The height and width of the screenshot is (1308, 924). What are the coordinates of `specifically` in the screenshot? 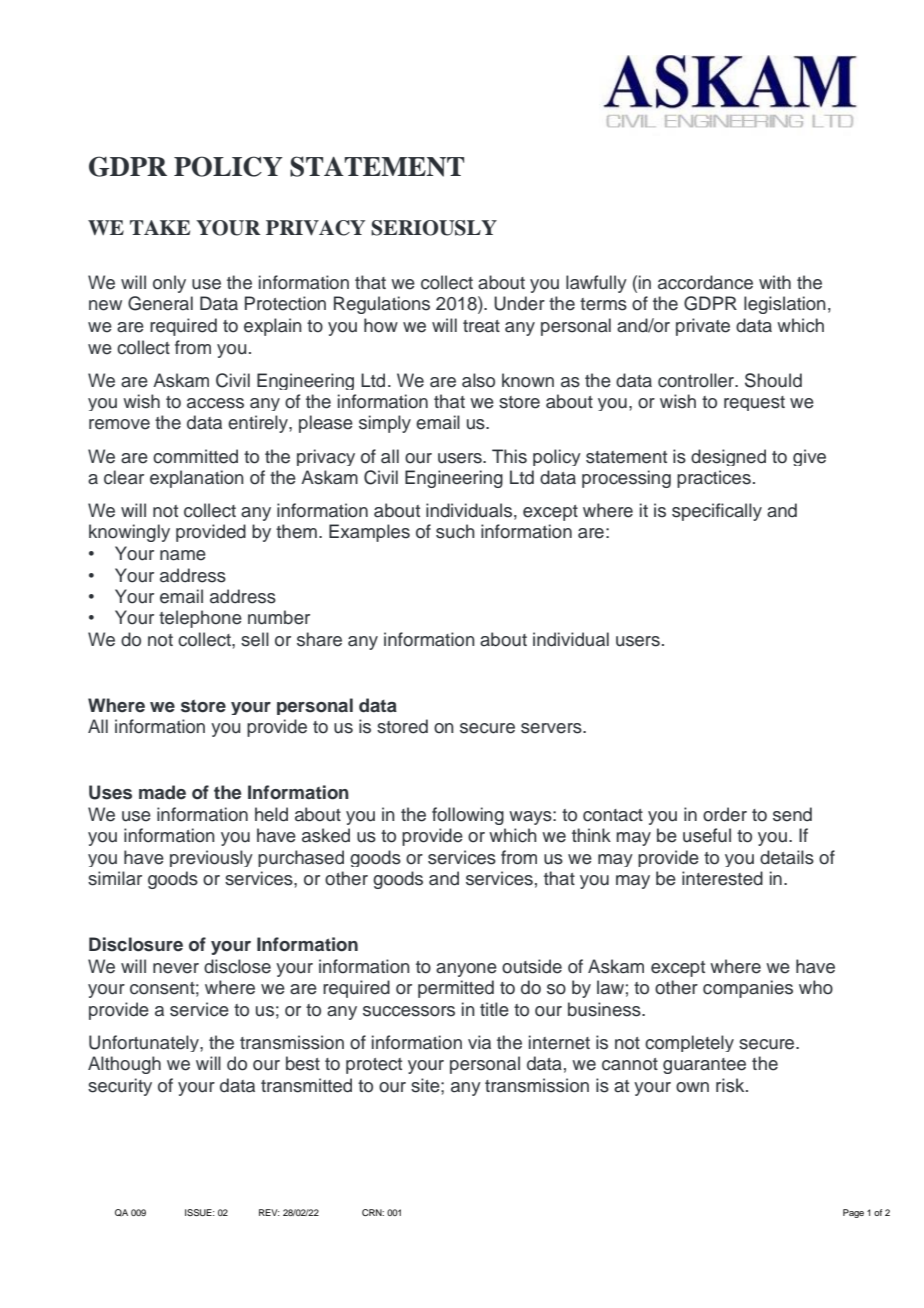 It's located at (717, 512).
